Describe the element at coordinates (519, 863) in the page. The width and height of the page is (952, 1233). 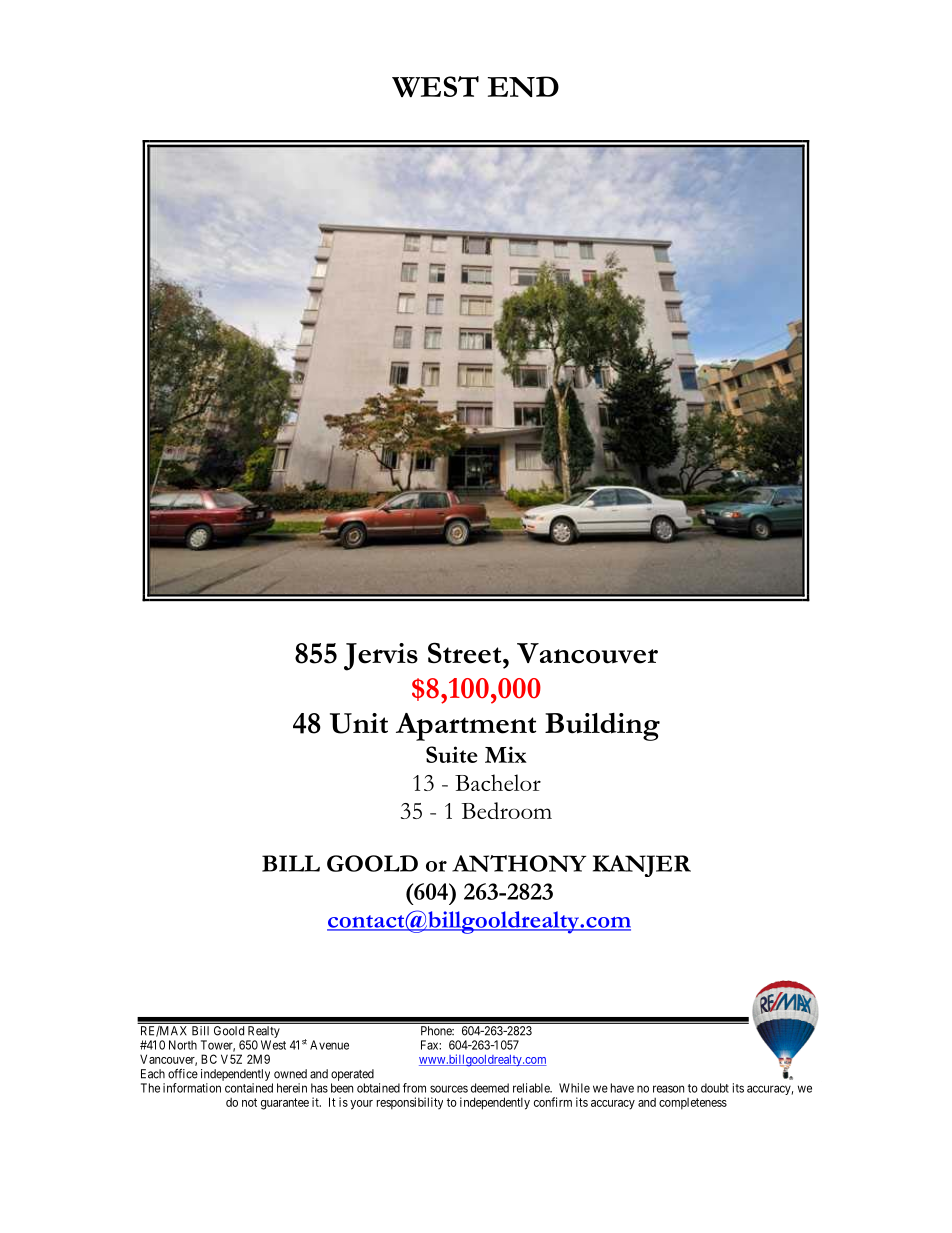
I see `ANTHONY` at that location.
